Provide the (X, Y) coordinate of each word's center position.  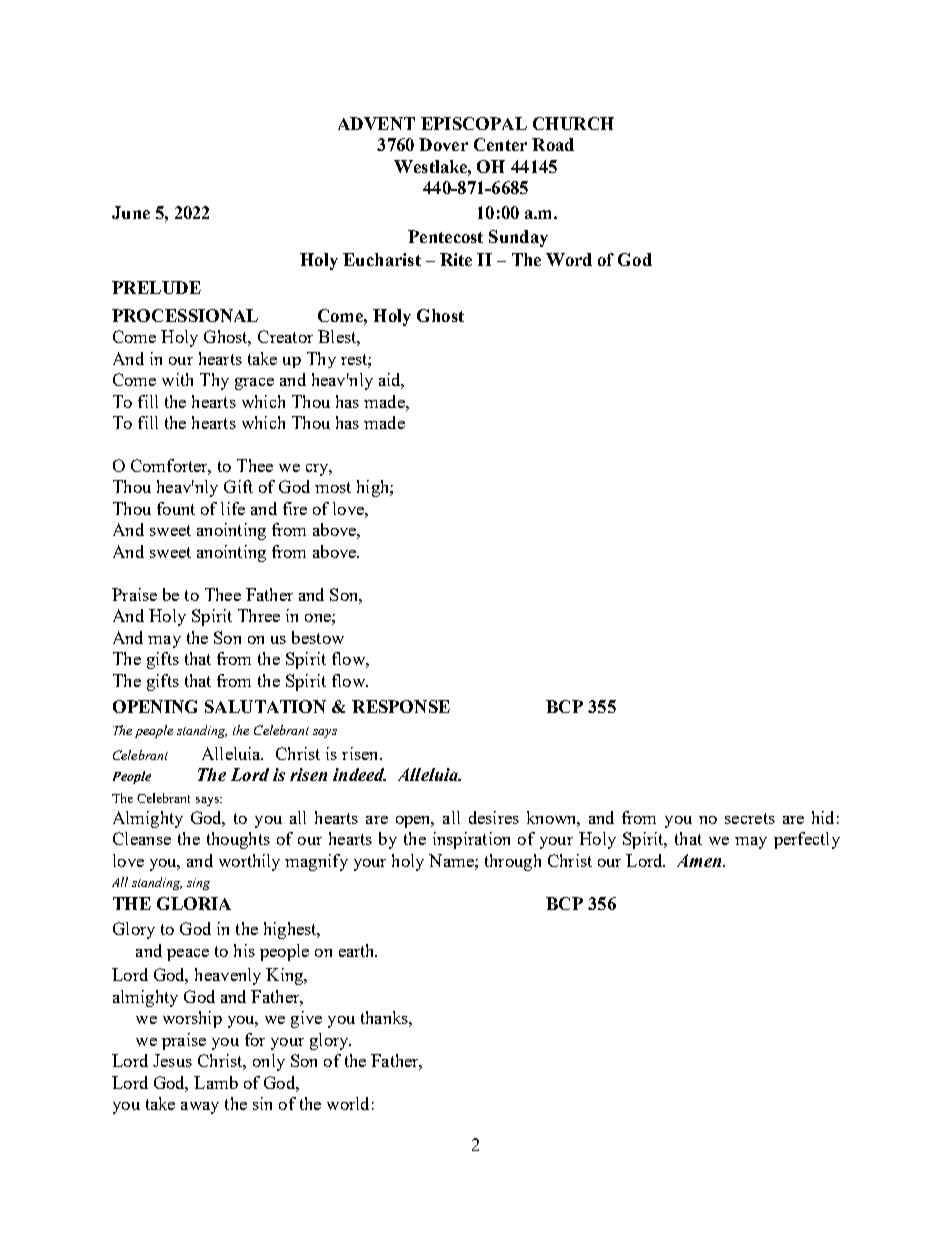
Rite (456, 259)
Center (500, 144)
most (333, 487)
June (131, 212)
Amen (700, 860)
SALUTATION (265, 706)
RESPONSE (401, 706)
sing (198, 884)
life (233, 508)
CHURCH (573, 123)
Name (452, 860)
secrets (750, 818)
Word (569, 259)
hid (823, 817)
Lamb (216, 1082)
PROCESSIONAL (185, 315)
